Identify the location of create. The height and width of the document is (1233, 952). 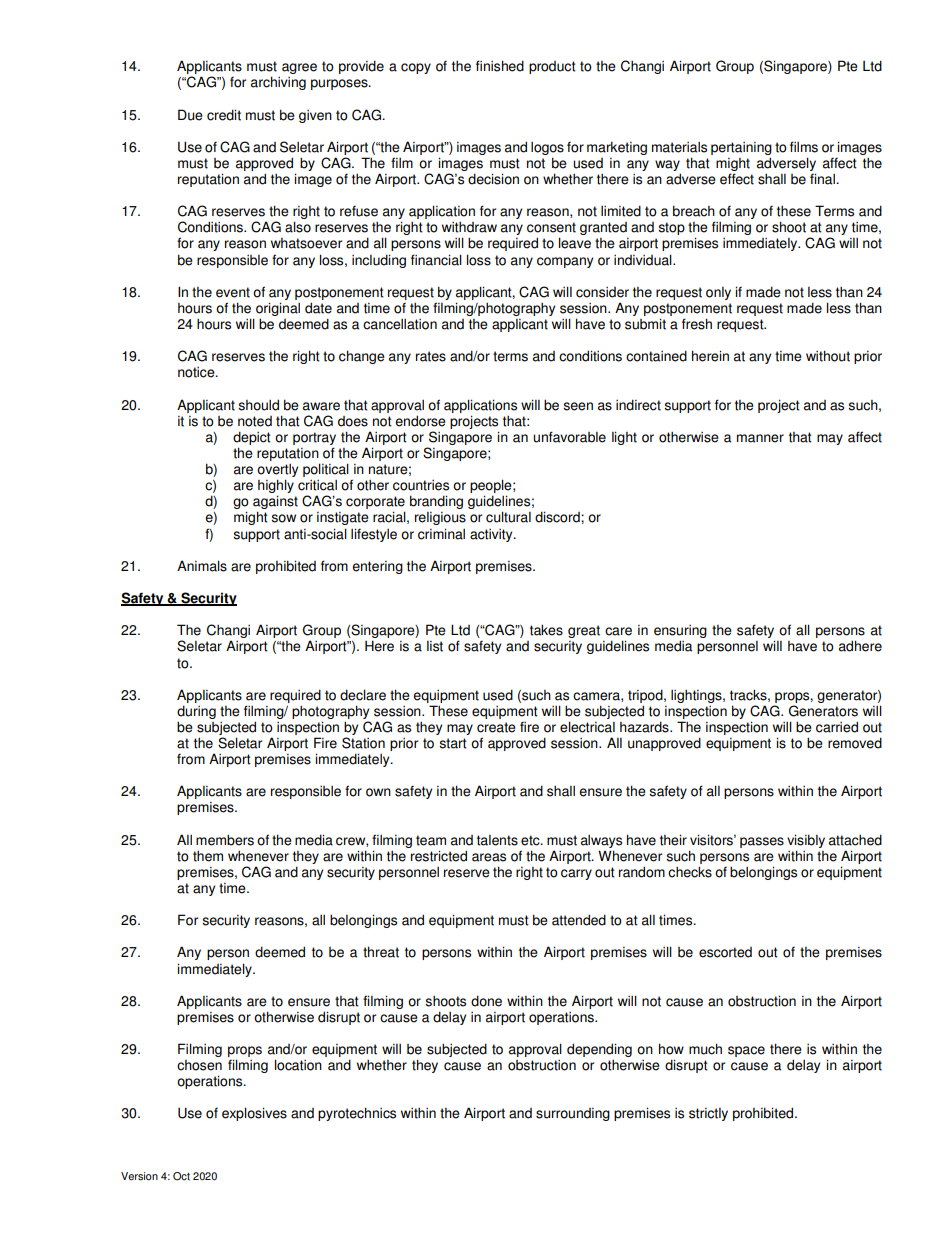
(496, 727).
